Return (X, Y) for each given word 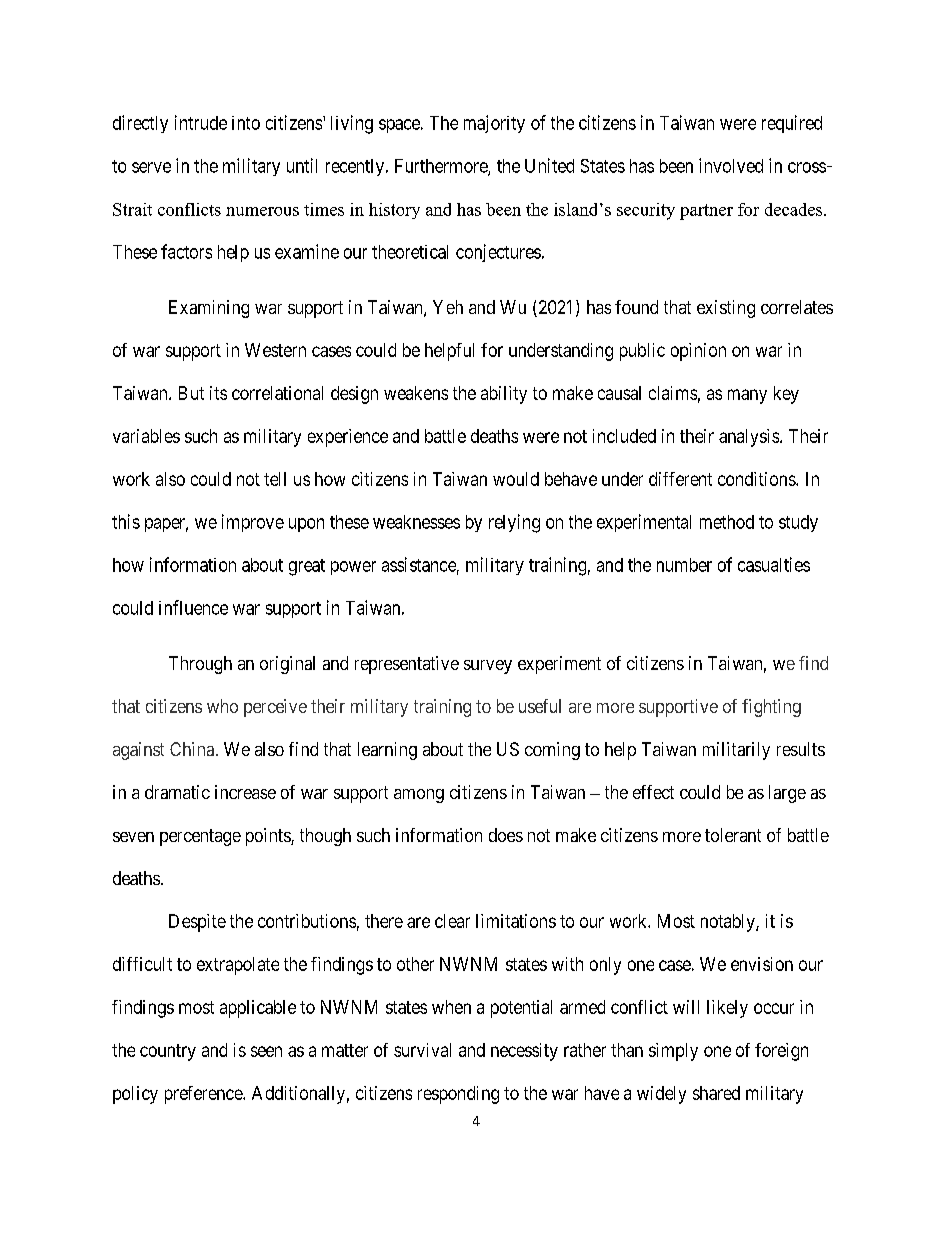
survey (488, 667)
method (727, 522)
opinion (698, 352)
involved (731, 165)
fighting (771, 708)
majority (494, 124)
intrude (201, 122)
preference (204, 1095)
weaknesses (416, 522)
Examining (209, 309)
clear (452, 921)
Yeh (448, 307)
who (222, 706)
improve (253, 523)
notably (729, 923)
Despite (197, 923)
